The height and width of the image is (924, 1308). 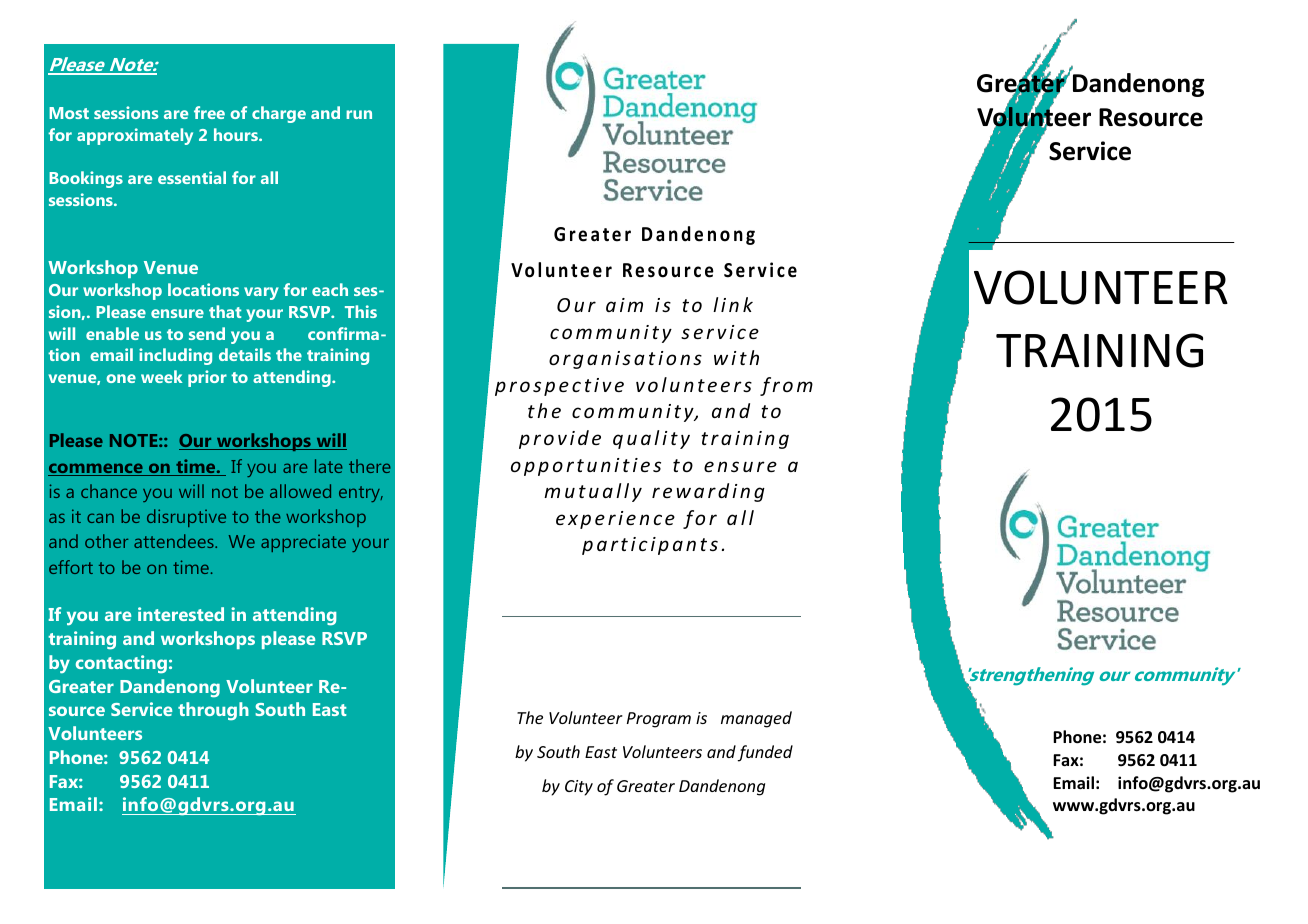 What do you see at coordinates (579, 788) in the image?
I see `City` at bounding box center [579, 788].
